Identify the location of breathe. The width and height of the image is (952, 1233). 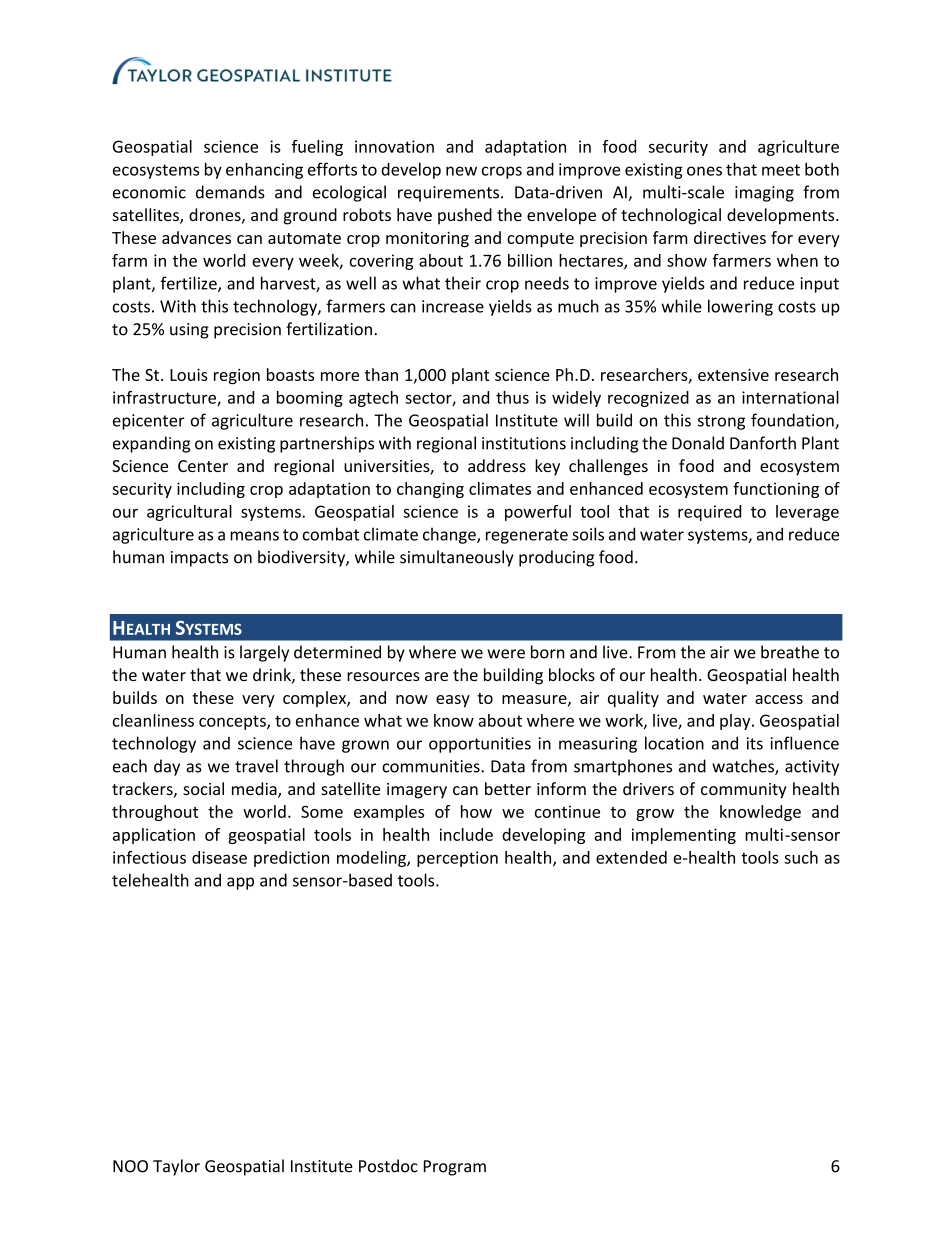
(790, 652).
